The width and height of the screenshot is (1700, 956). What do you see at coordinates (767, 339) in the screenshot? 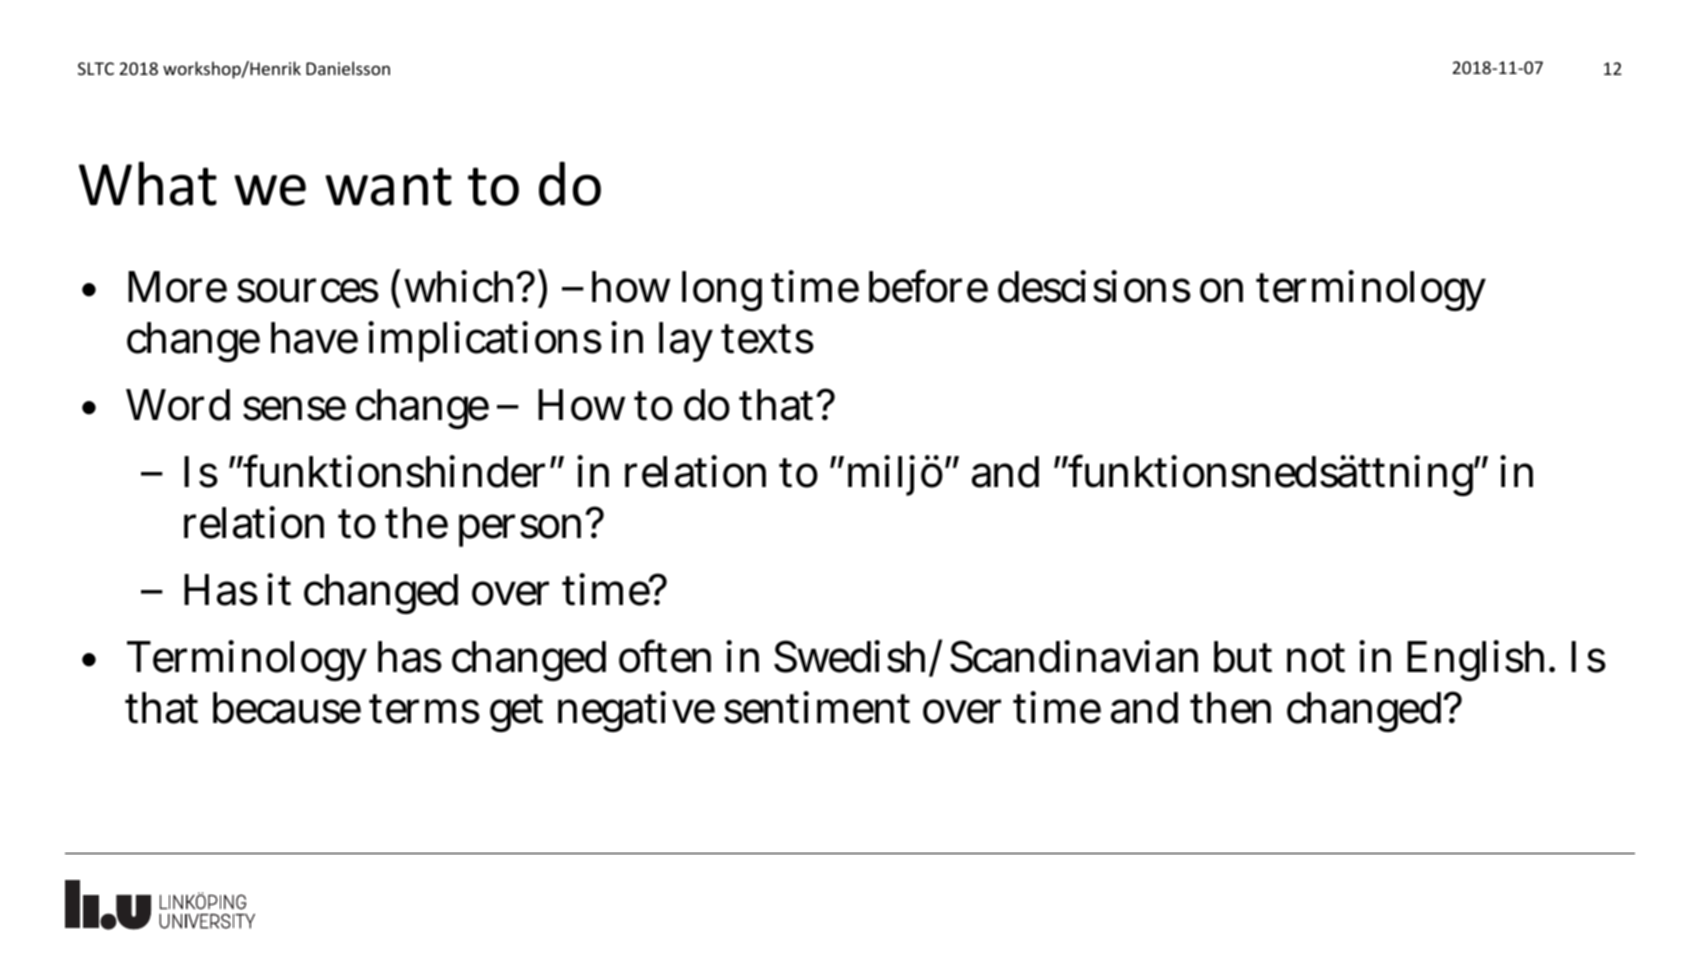
I see `texts` at bounding box center [767, 339].
